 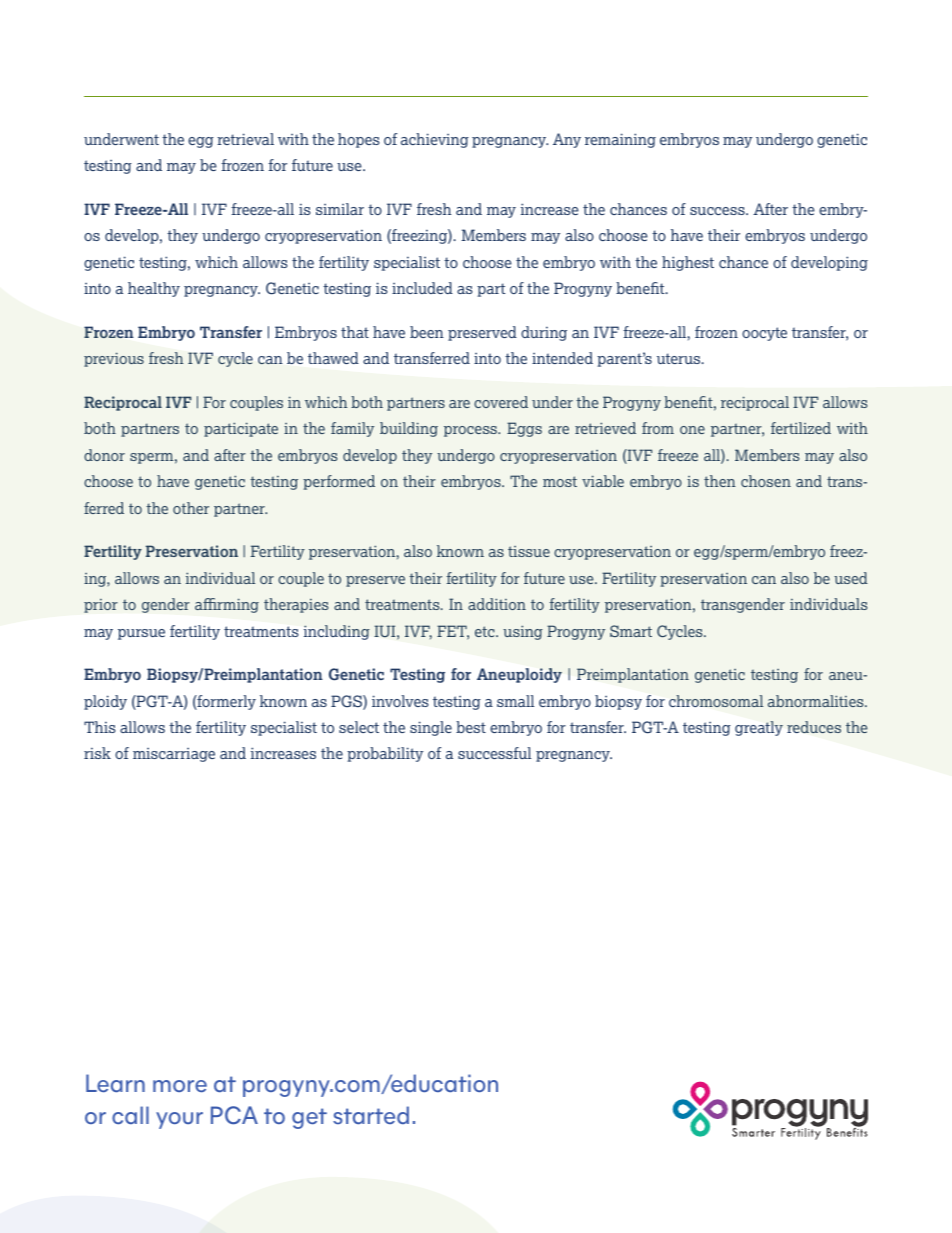 What do you see at coordinates (245, 139) in the screenshot?
I see `retrieval` at bounding box center [245, 139].
